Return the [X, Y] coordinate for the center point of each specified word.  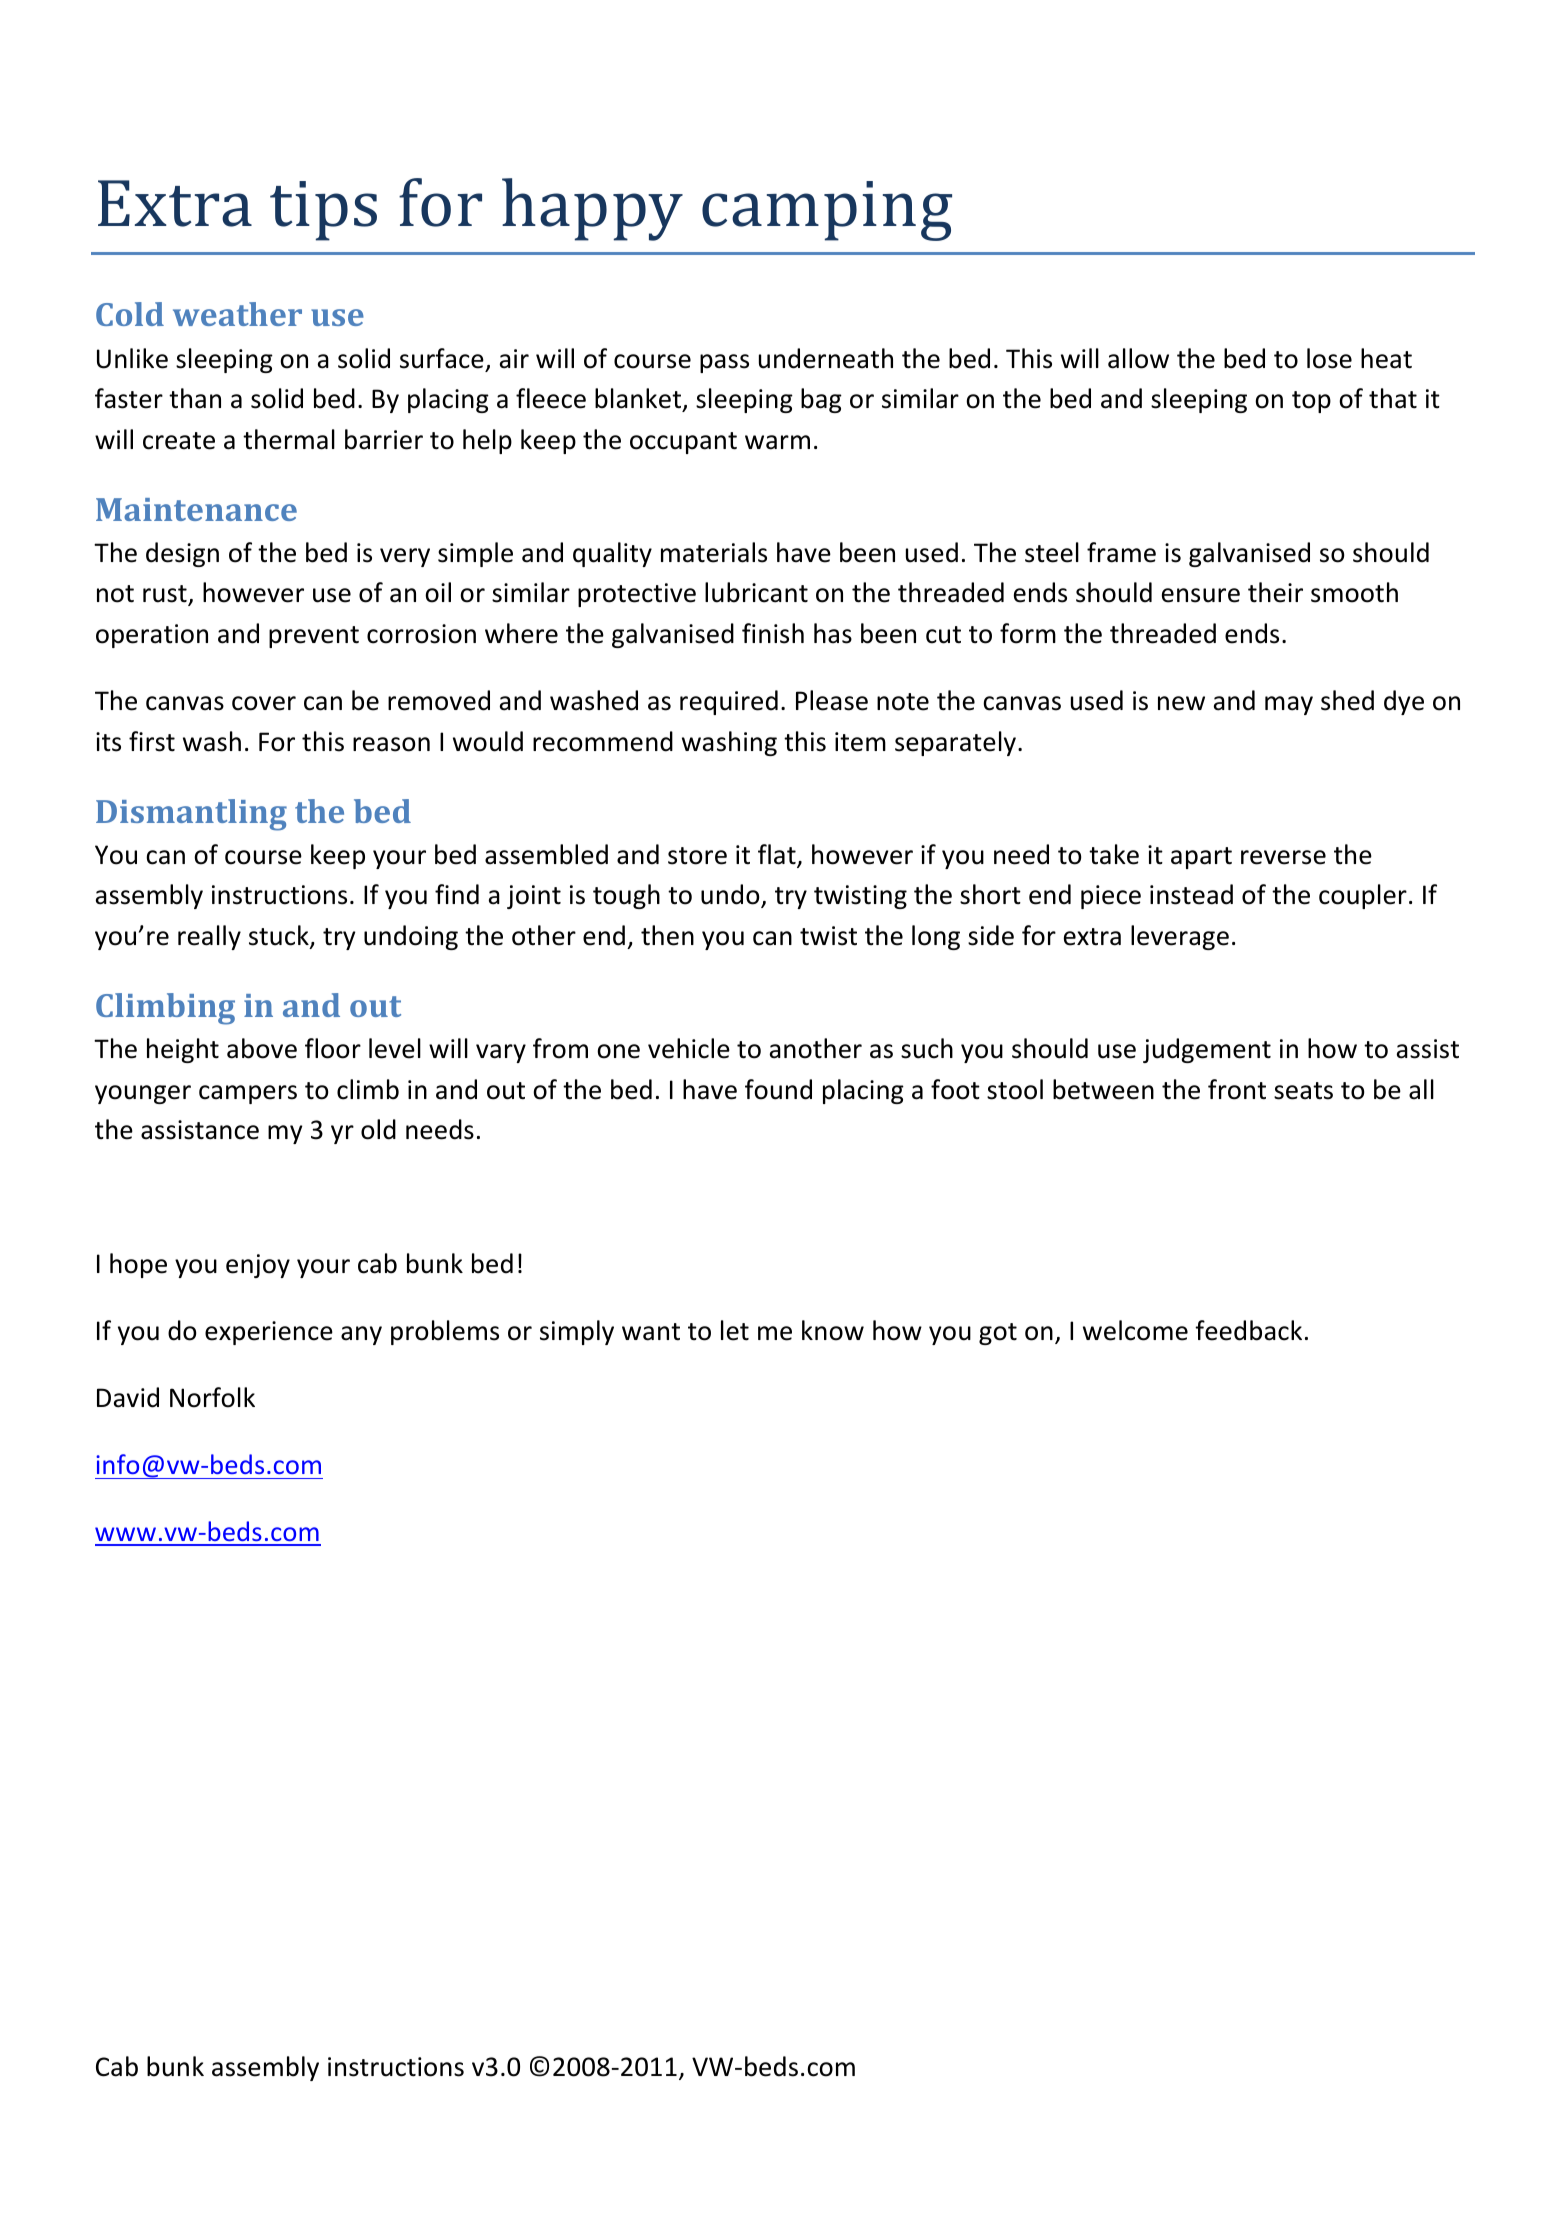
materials [714, 552]
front [1237, 1089]
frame [1121, 552]
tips [323, 211]
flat [778, 855]
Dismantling [191, 815]
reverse [1283, 857]
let [735, 1330]
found [778, 1089]
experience [269, 1333]
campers [248, 1094]
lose [1329, 358]
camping [827, 211]
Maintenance [196, 509]
